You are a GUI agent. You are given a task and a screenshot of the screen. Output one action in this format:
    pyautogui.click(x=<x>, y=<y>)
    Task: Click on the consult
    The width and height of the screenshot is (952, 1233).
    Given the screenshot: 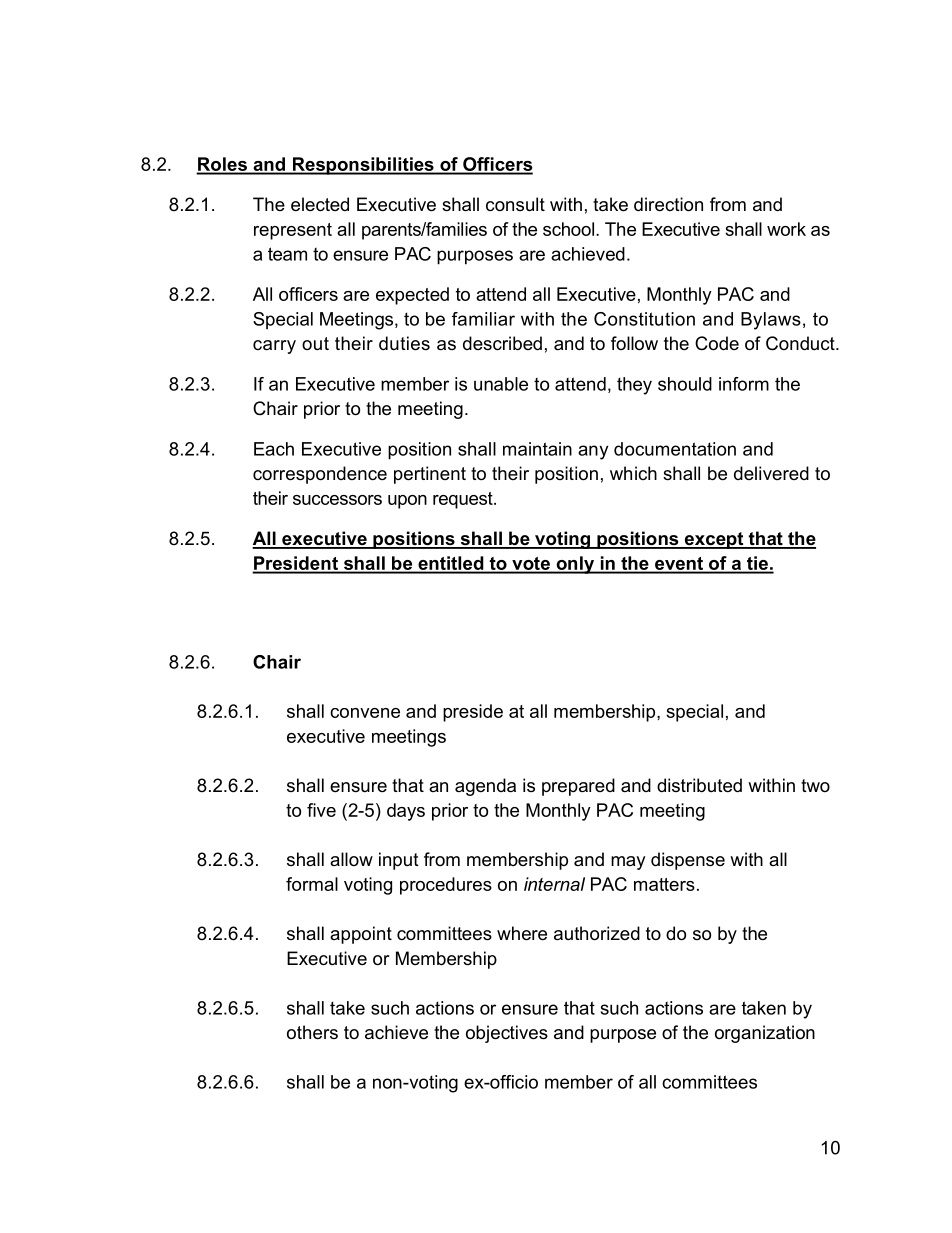 What is the action you would take?
    pyautogui.click(x=515, y=204)
